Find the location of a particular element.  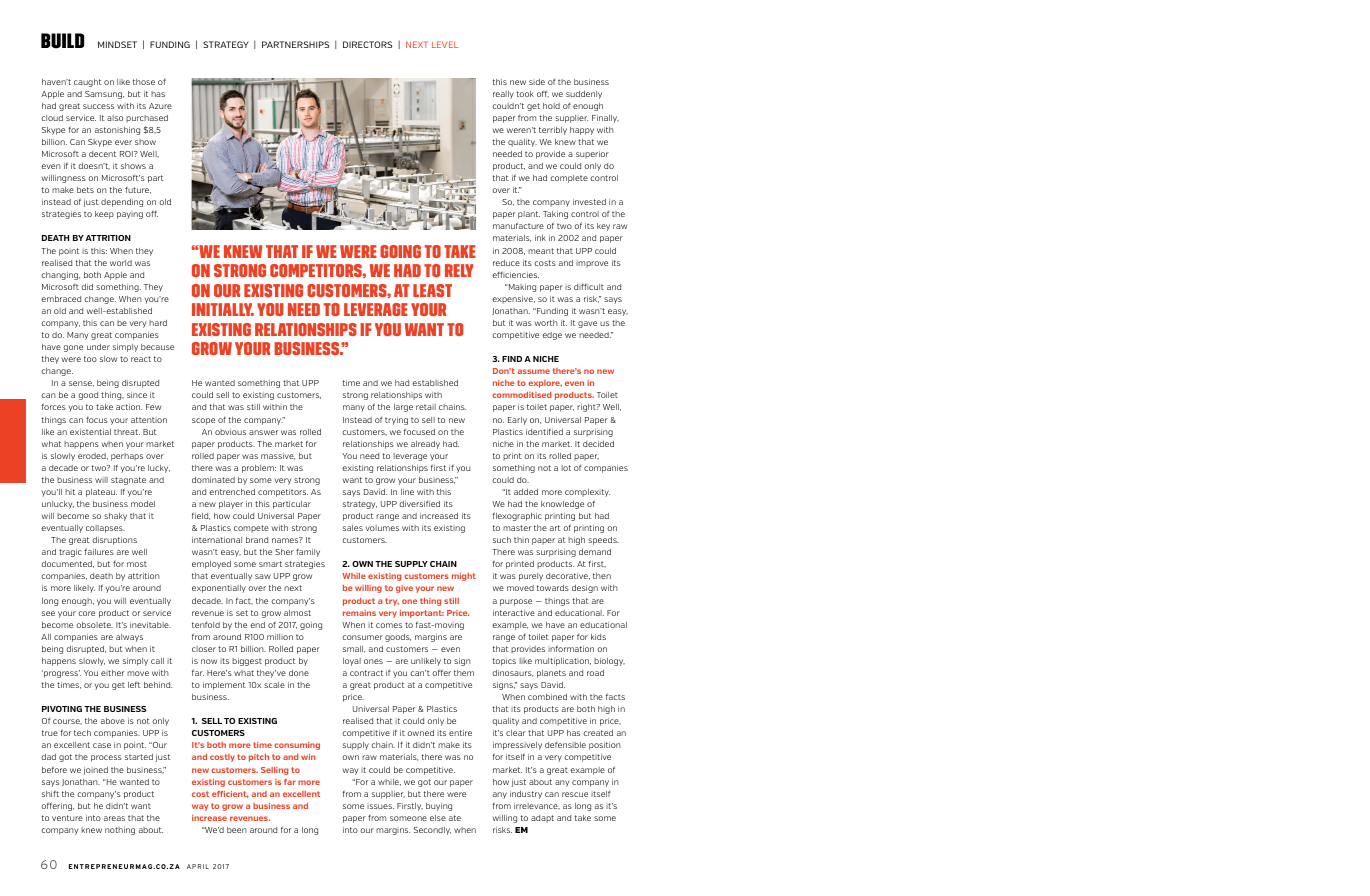

hard is located at coordinates (158, 323).
